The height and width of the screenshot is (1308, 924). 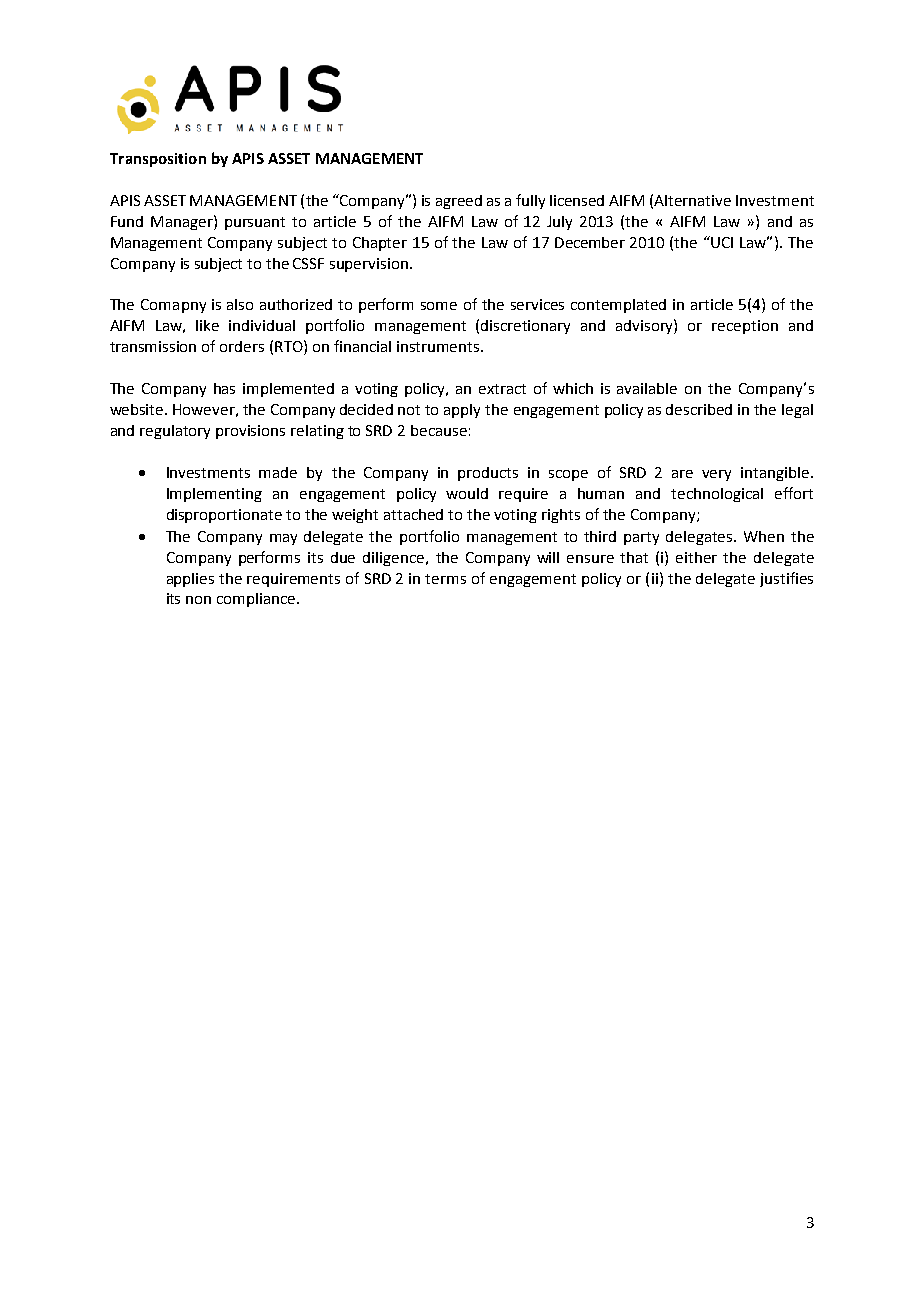 What do you see at coordinates (439, 430) in the screenshot?
I see `because` at bounding box center [439, 430].
